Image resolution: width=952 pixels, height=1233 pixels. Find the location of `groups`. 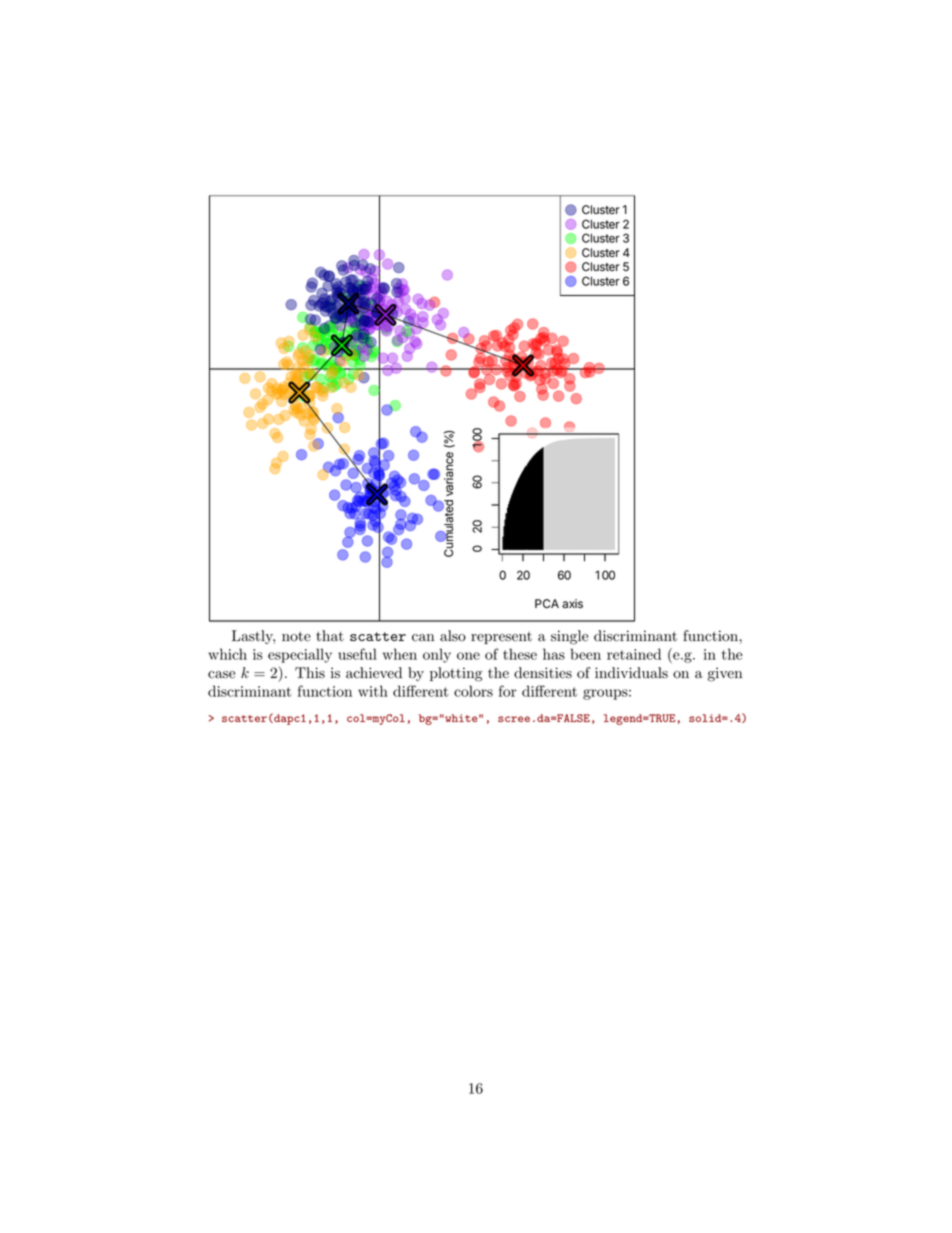

groups is located at coordinates (605, 694).
